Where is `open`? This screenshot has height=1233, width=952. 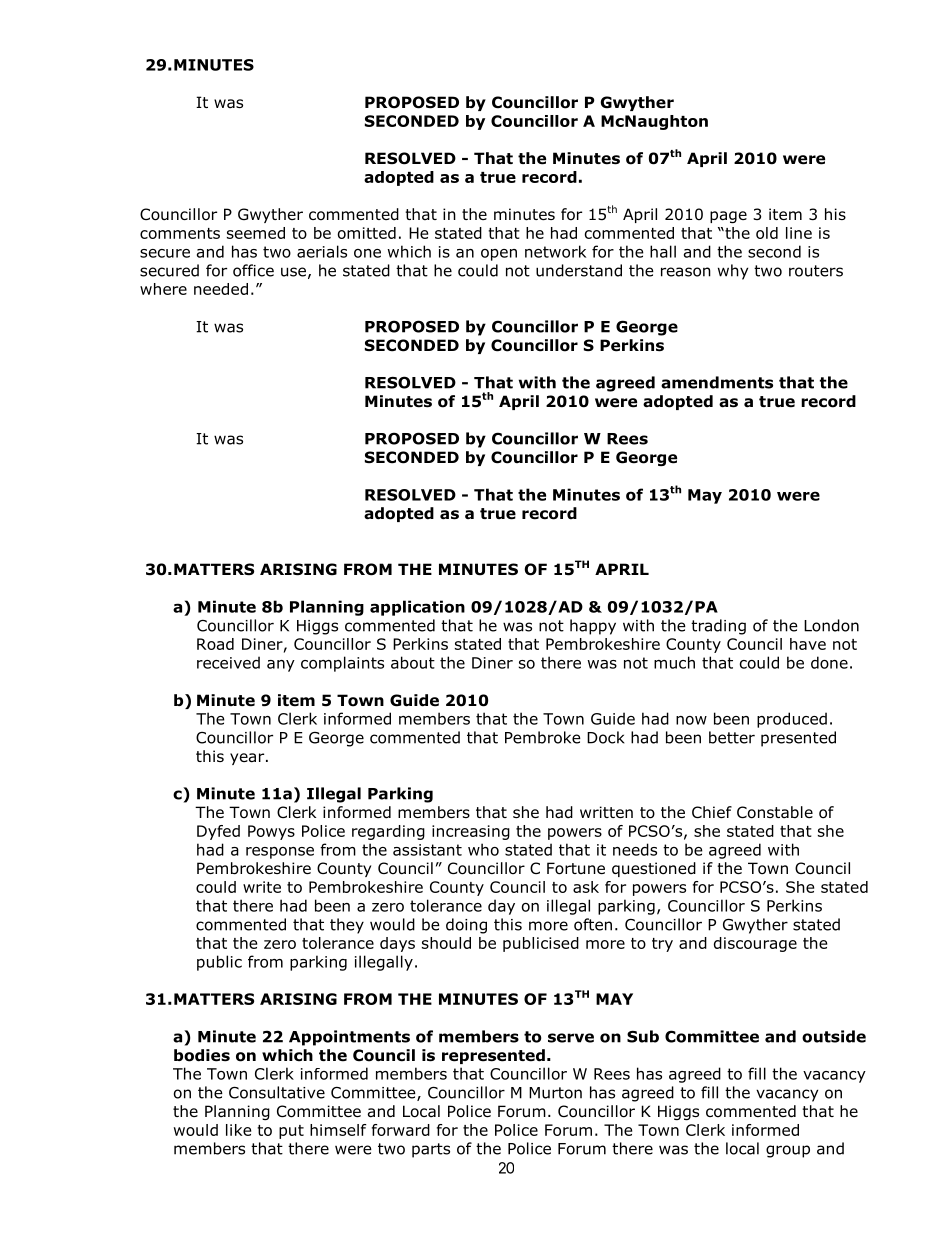
open is located at coordinates (499, 255).
